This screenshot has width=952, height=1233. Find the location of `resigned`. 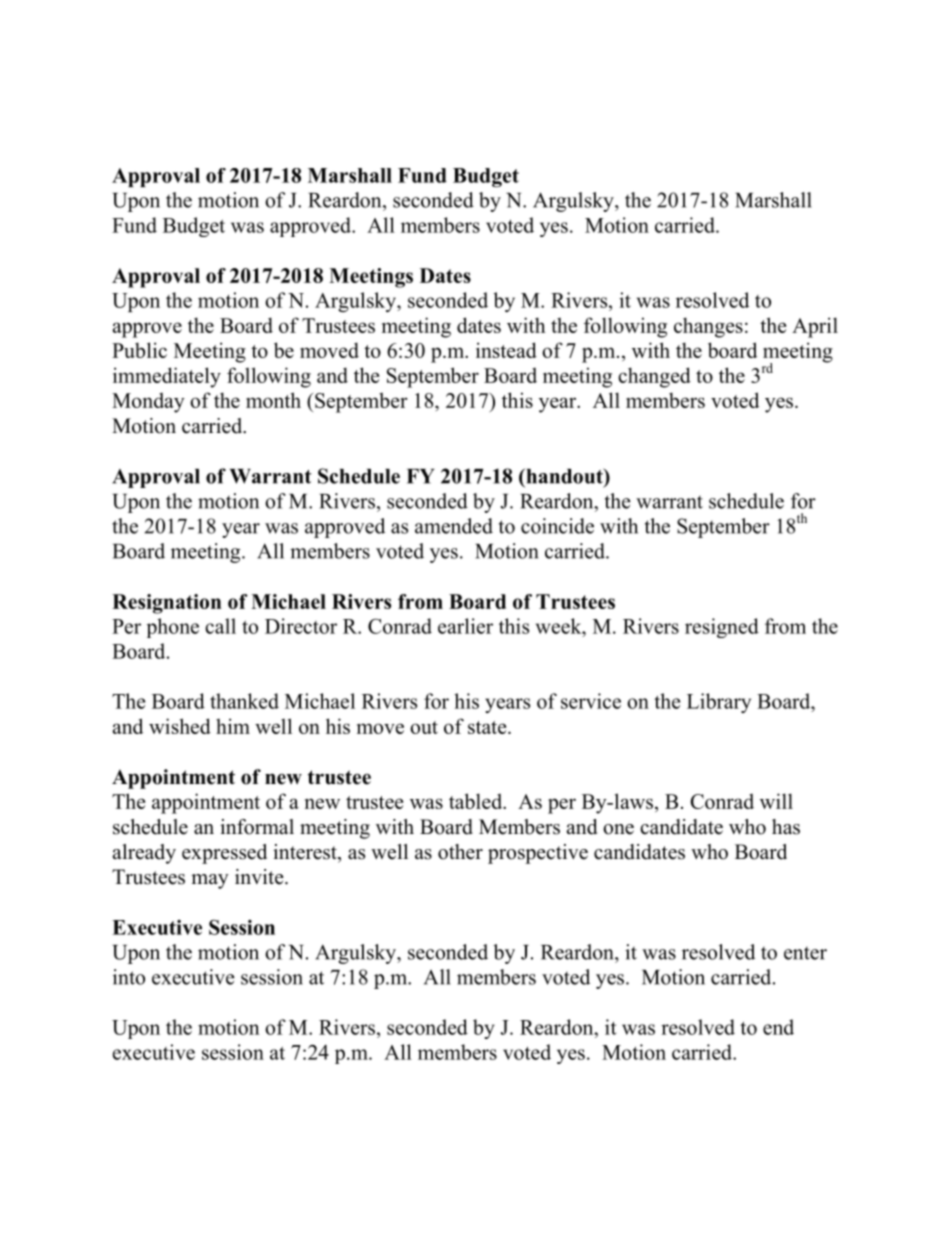

resigned is located at coordinates (722, 628).
